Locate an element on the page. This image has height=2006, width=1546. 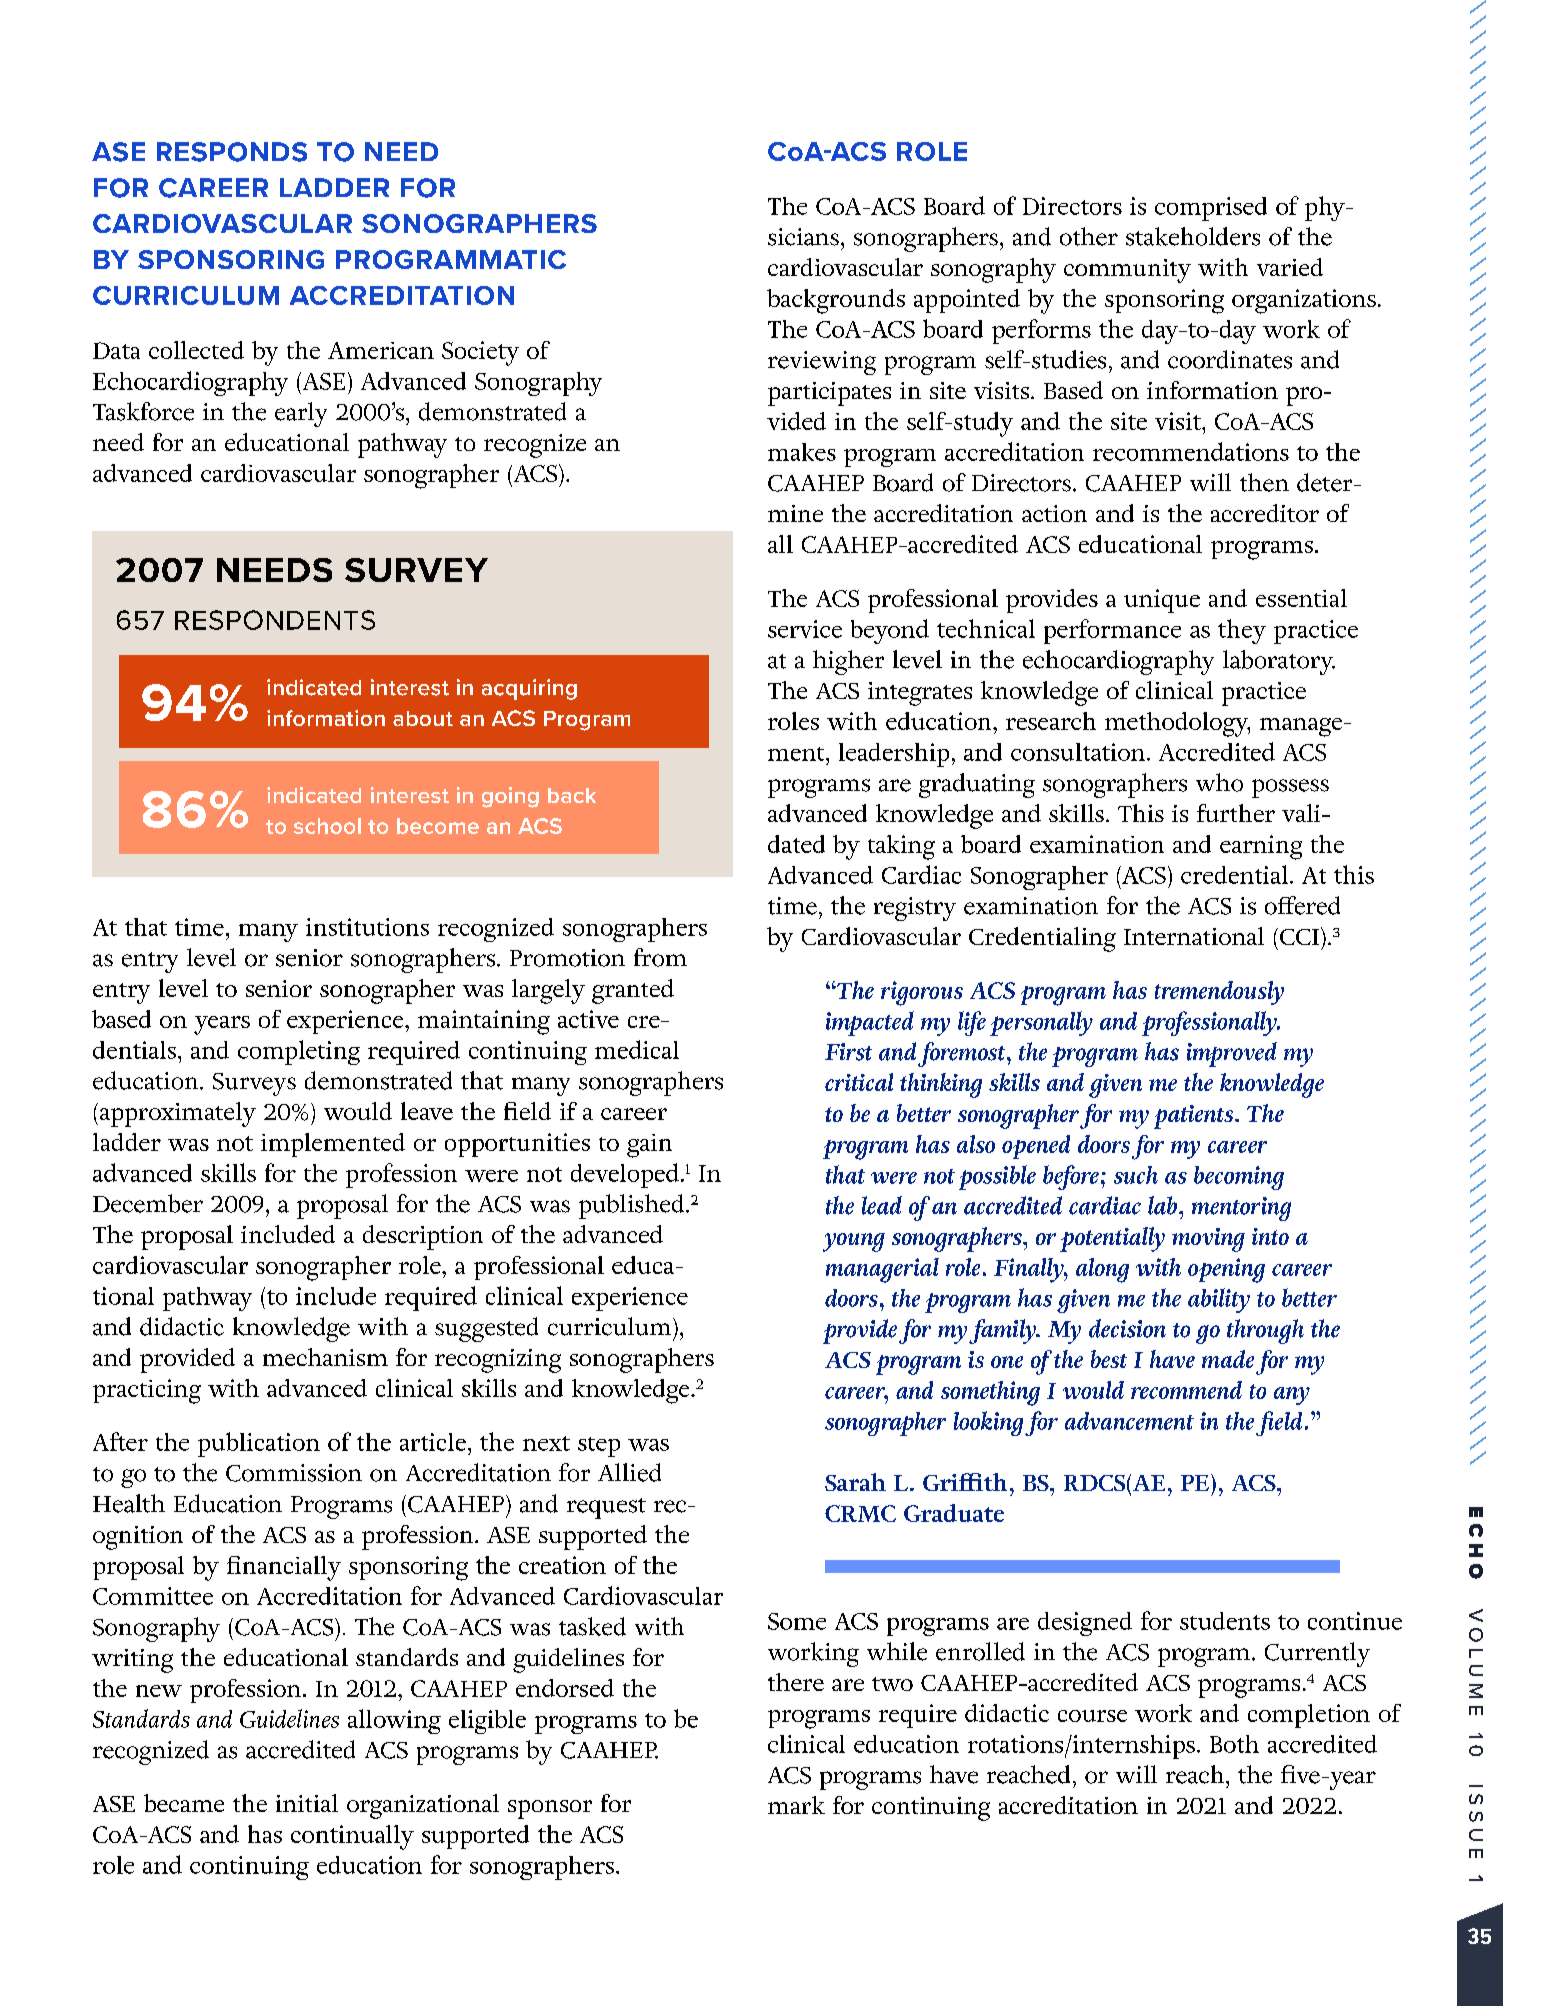
comprised is located at coordinates (1211, 209).
